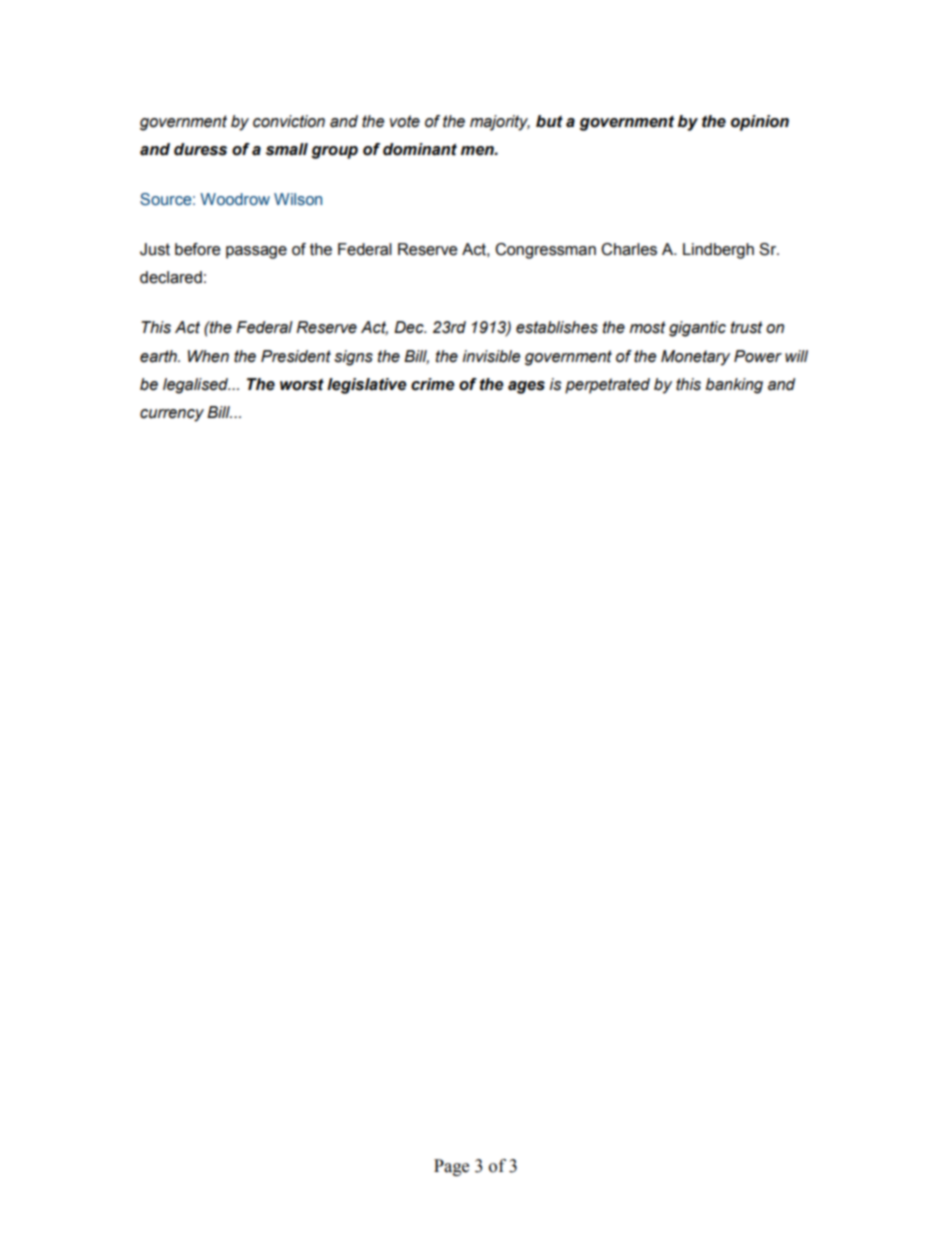 This screenshot has height=1233, width=952. I want to click on duress, so click(200, 149).
